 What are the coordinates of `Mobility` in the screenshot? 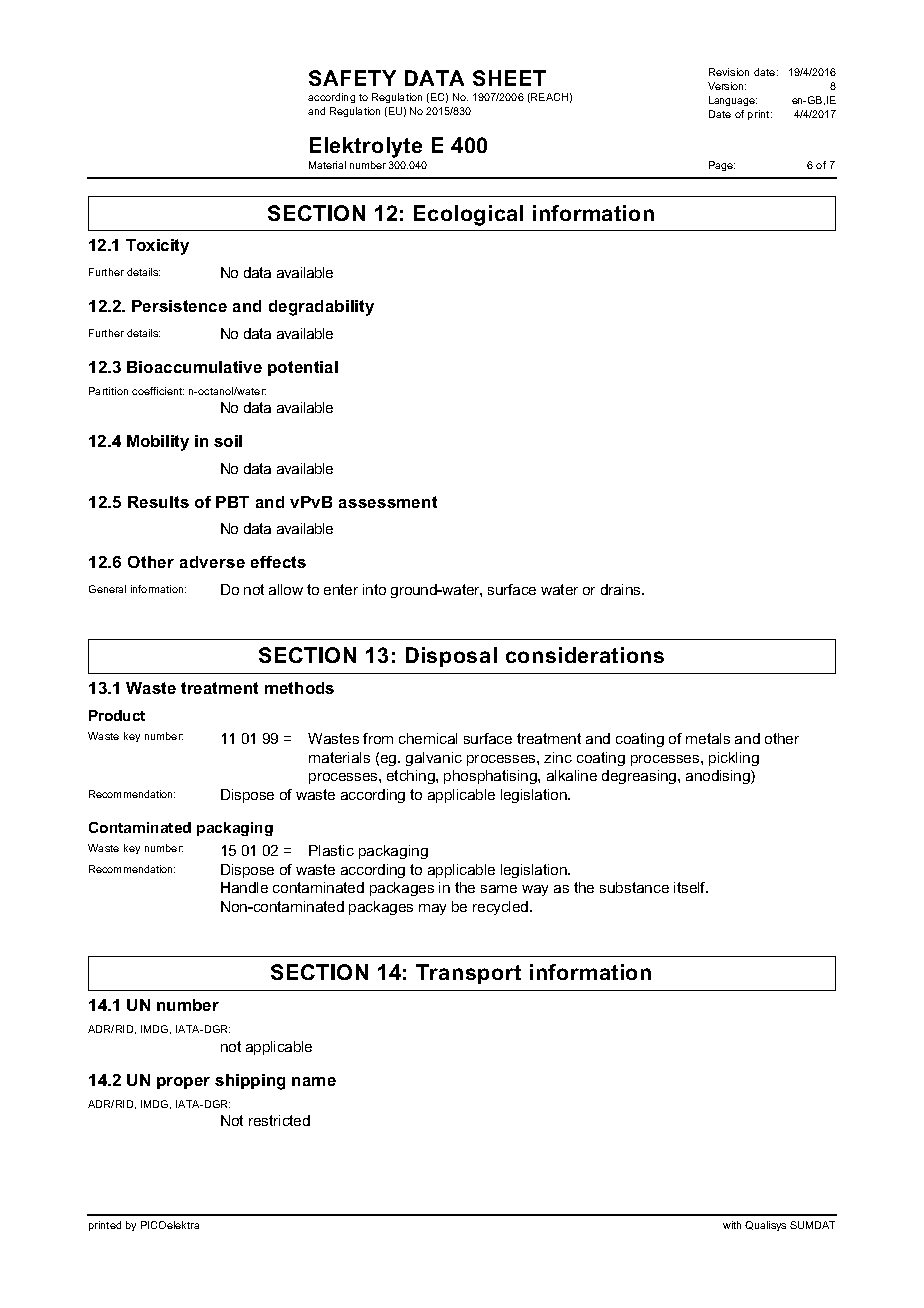 It's located at (158, 443).
